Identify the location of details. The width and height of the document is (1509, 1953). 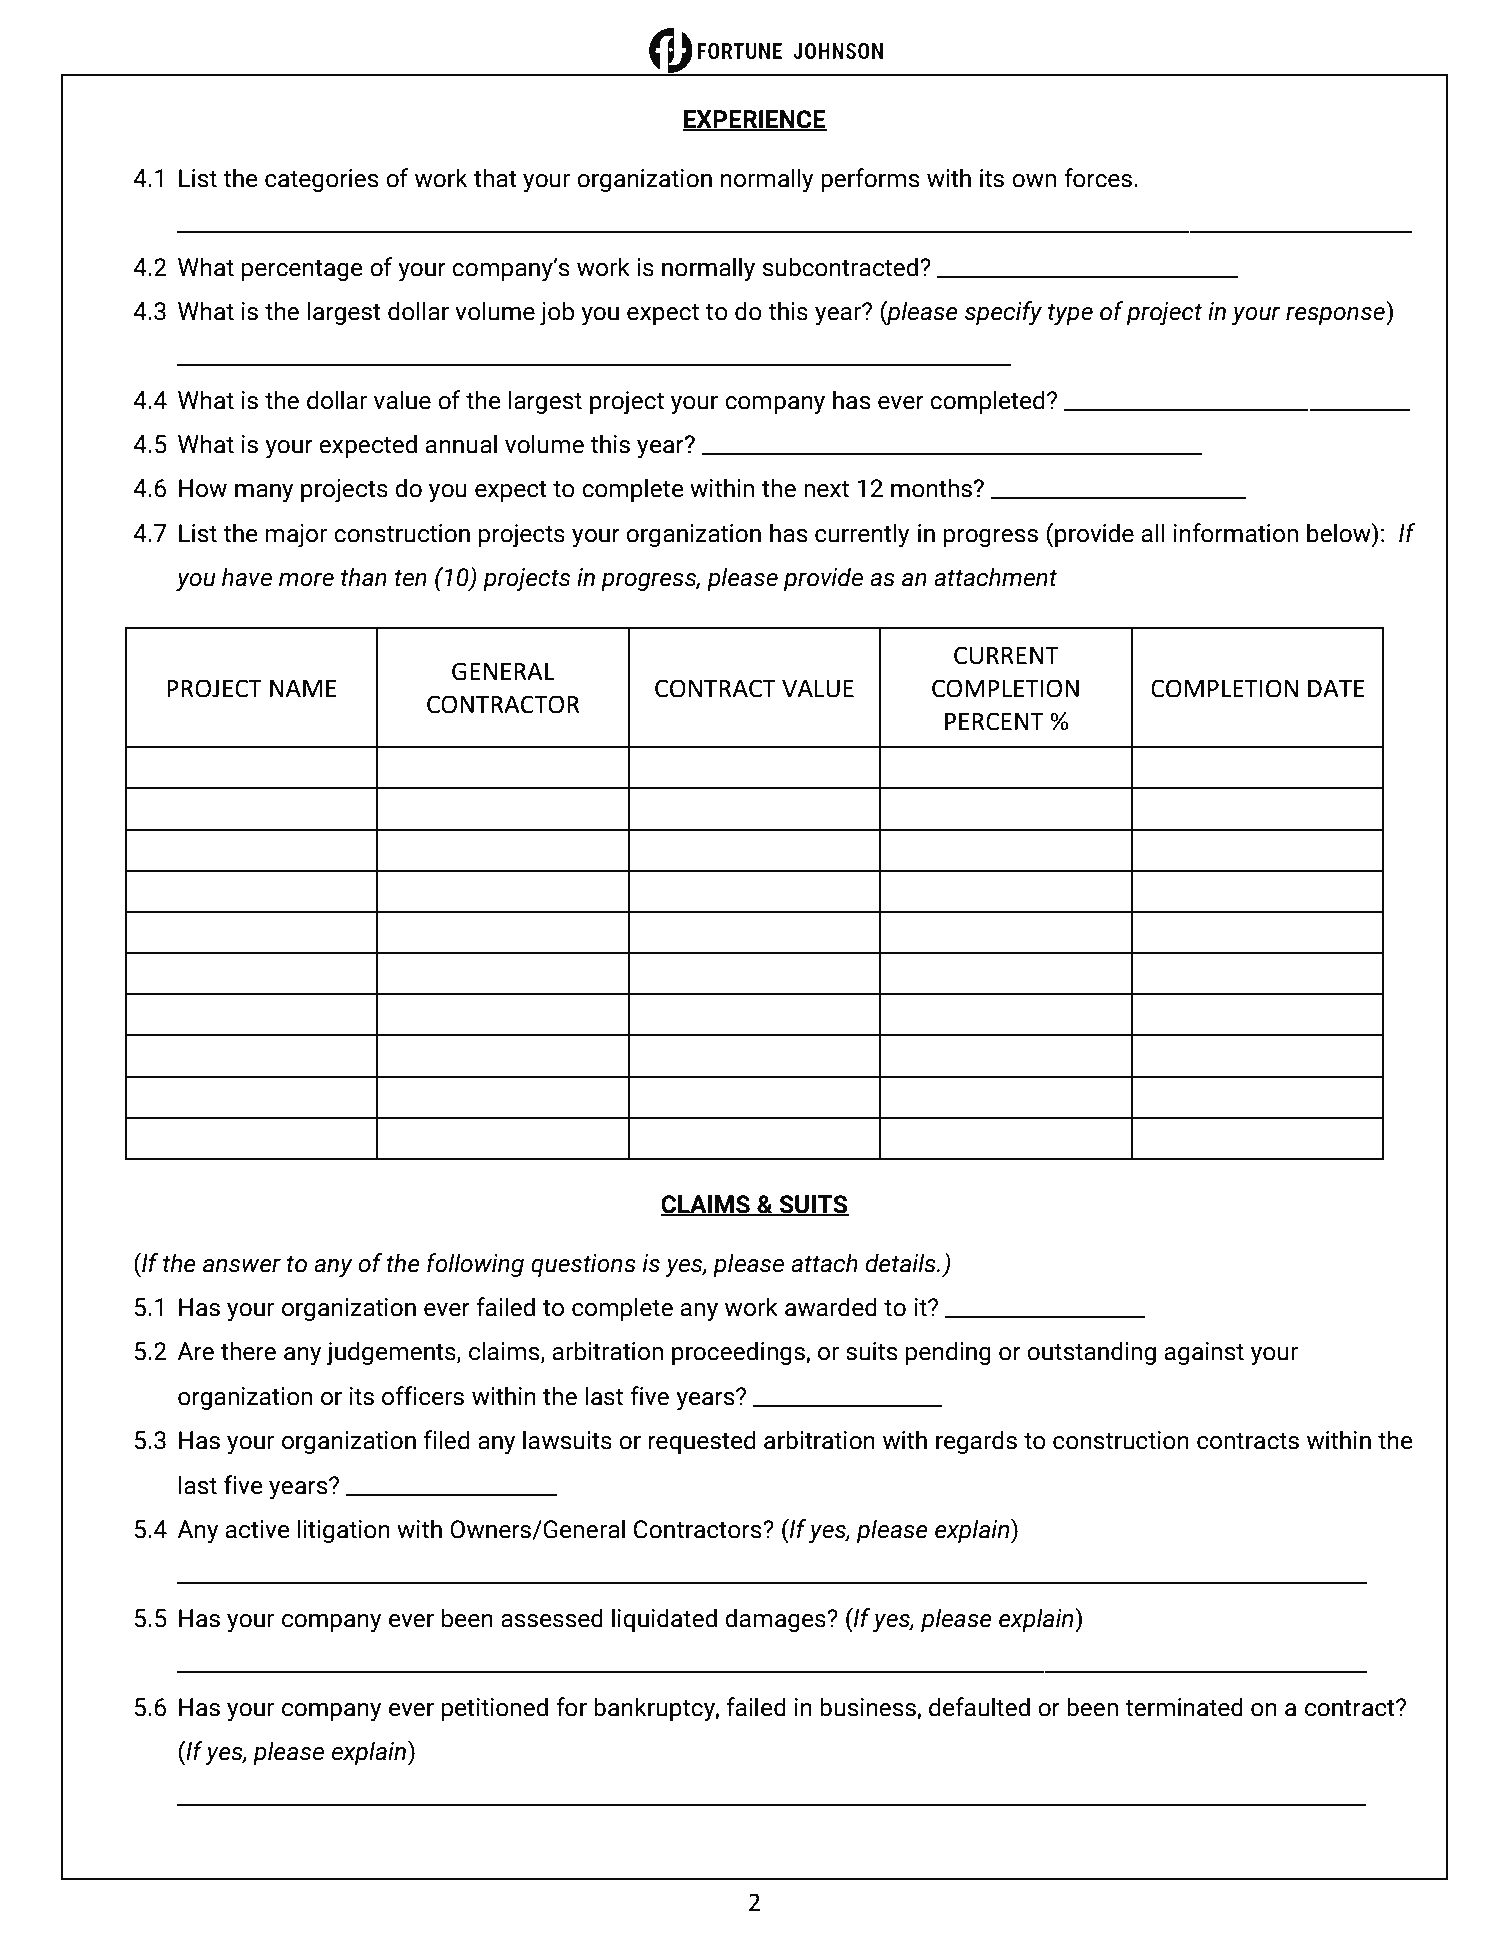
(902, 1263).
